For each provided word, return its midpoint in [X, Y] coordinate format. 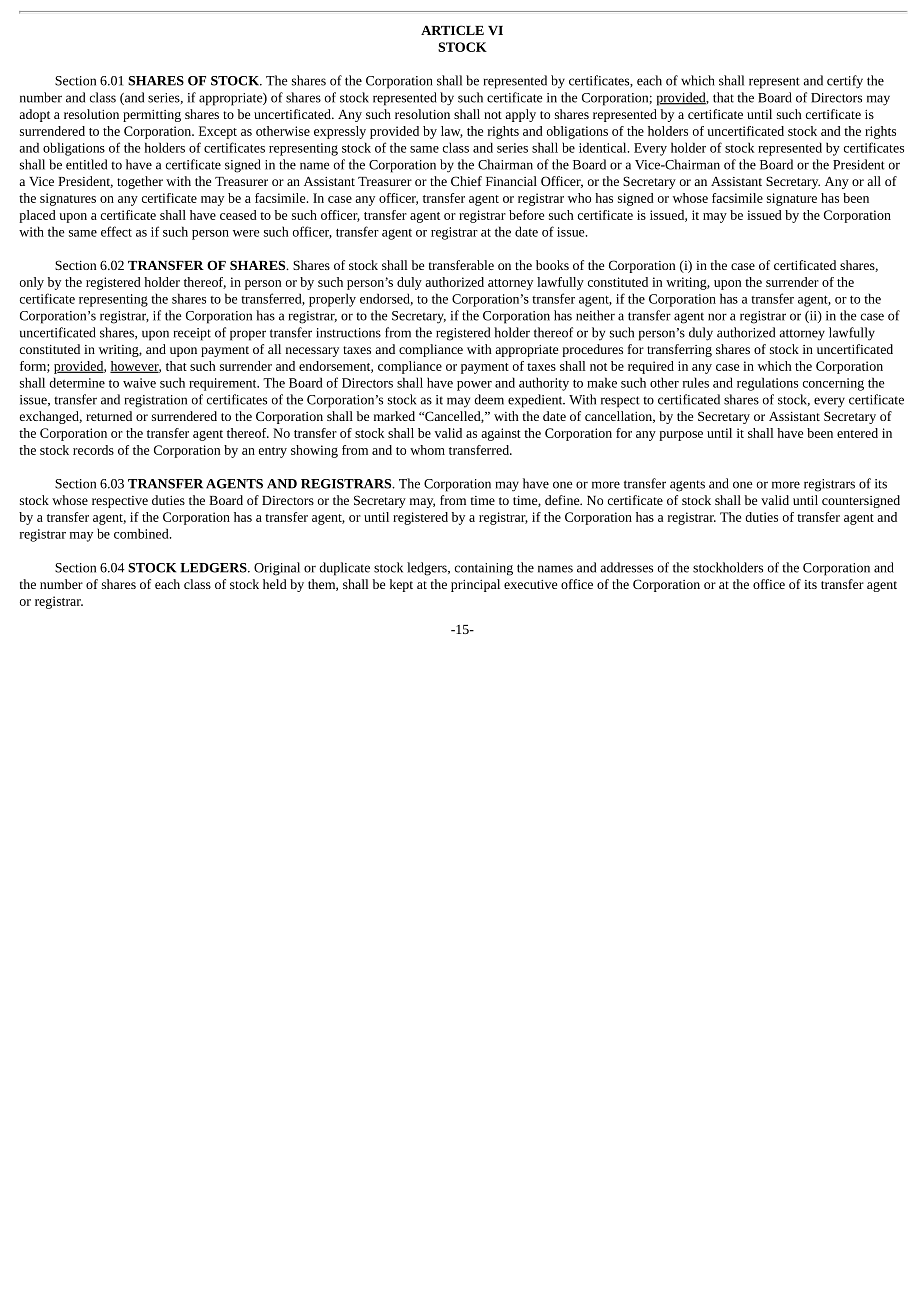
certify [845, 82]
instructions [348, 333]
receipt [192, 334]
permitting [152, 116]
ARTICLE [452, 30]
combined [142, 533]
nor [717, 317]
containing [484, 569]
